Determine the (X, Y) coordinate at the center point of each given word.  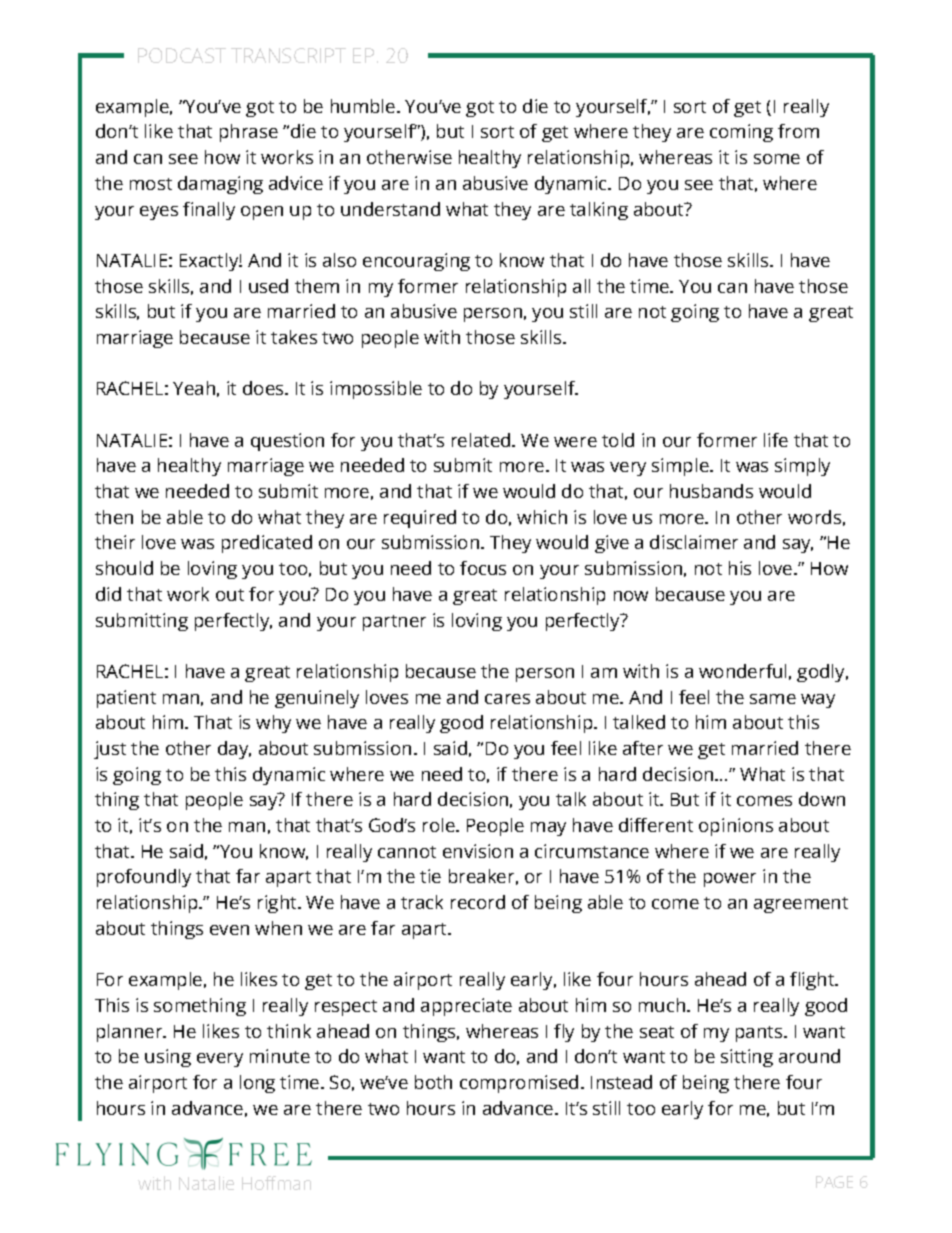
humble (363, 106)
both (433, 1082)
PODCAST (182, 55)
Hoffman (276, 1183)
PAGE (834, 1182)
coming (741, 133)
